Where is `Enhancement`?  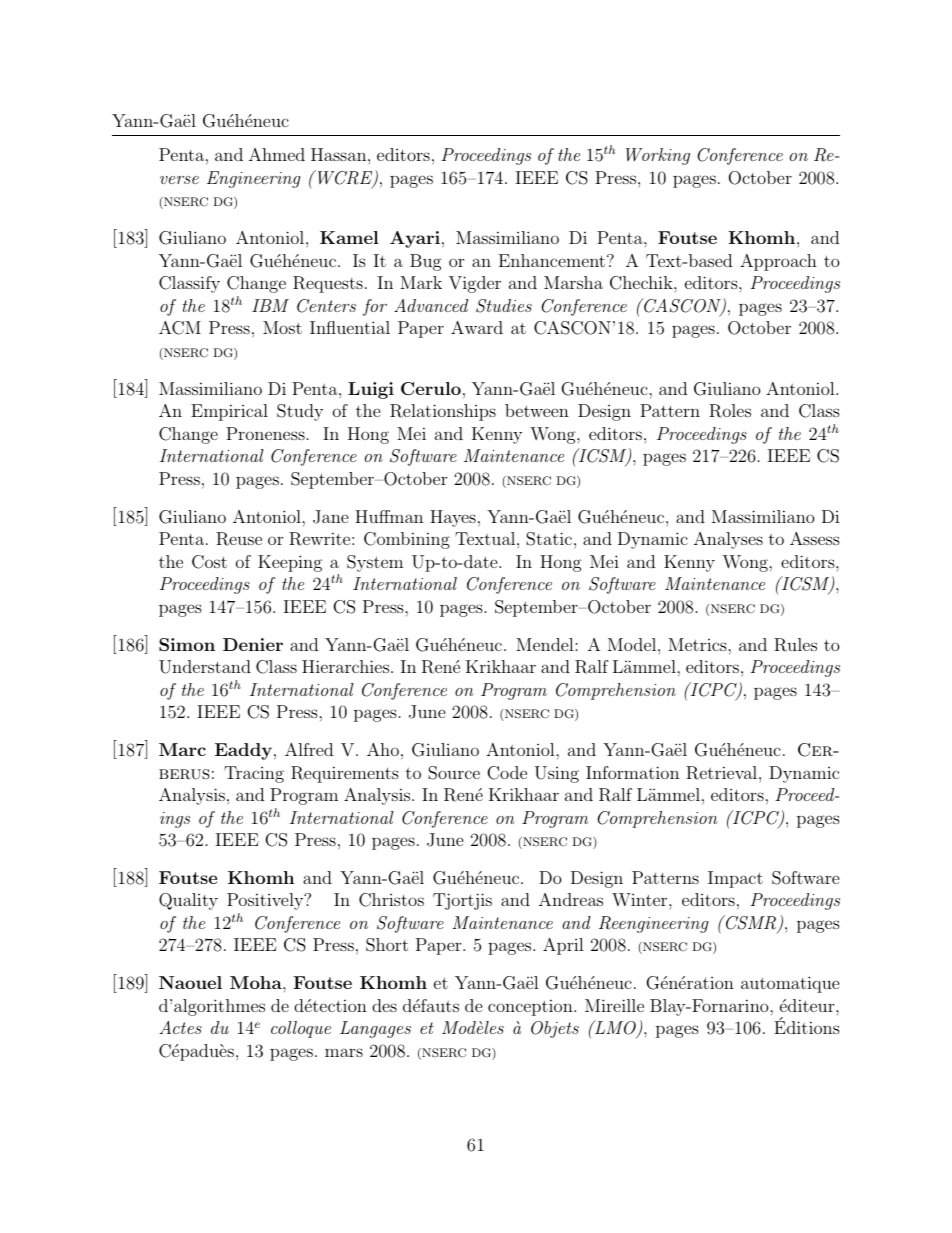 Enhancement is located at coordinates (552, 260).
